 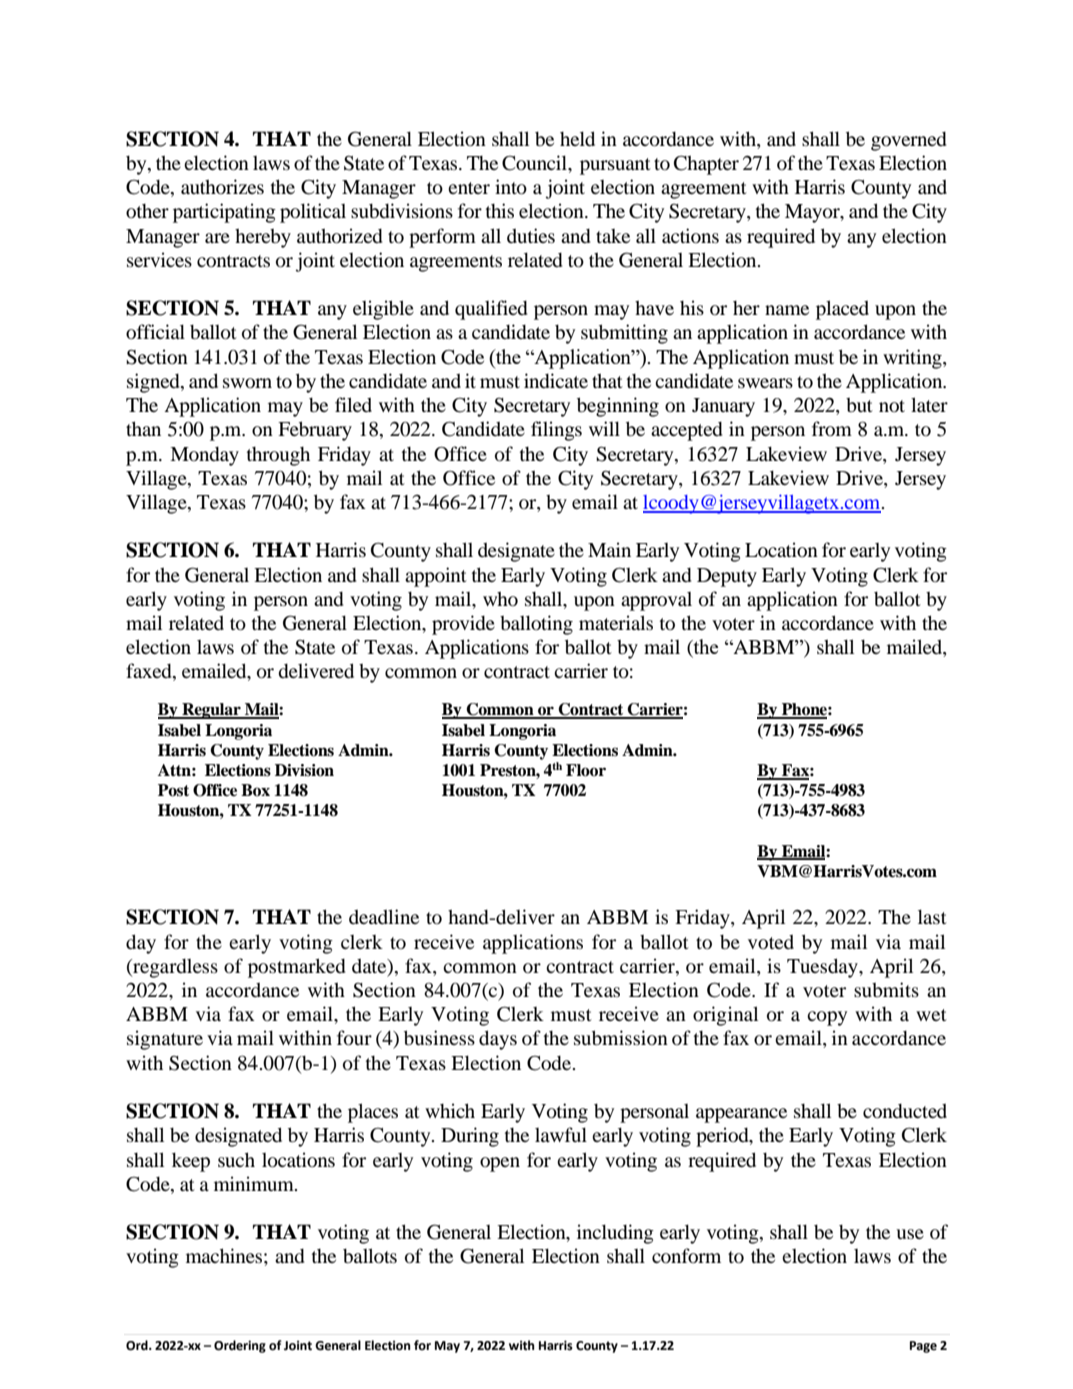 I want to click on Mayor, so click(x=813, y=213).
